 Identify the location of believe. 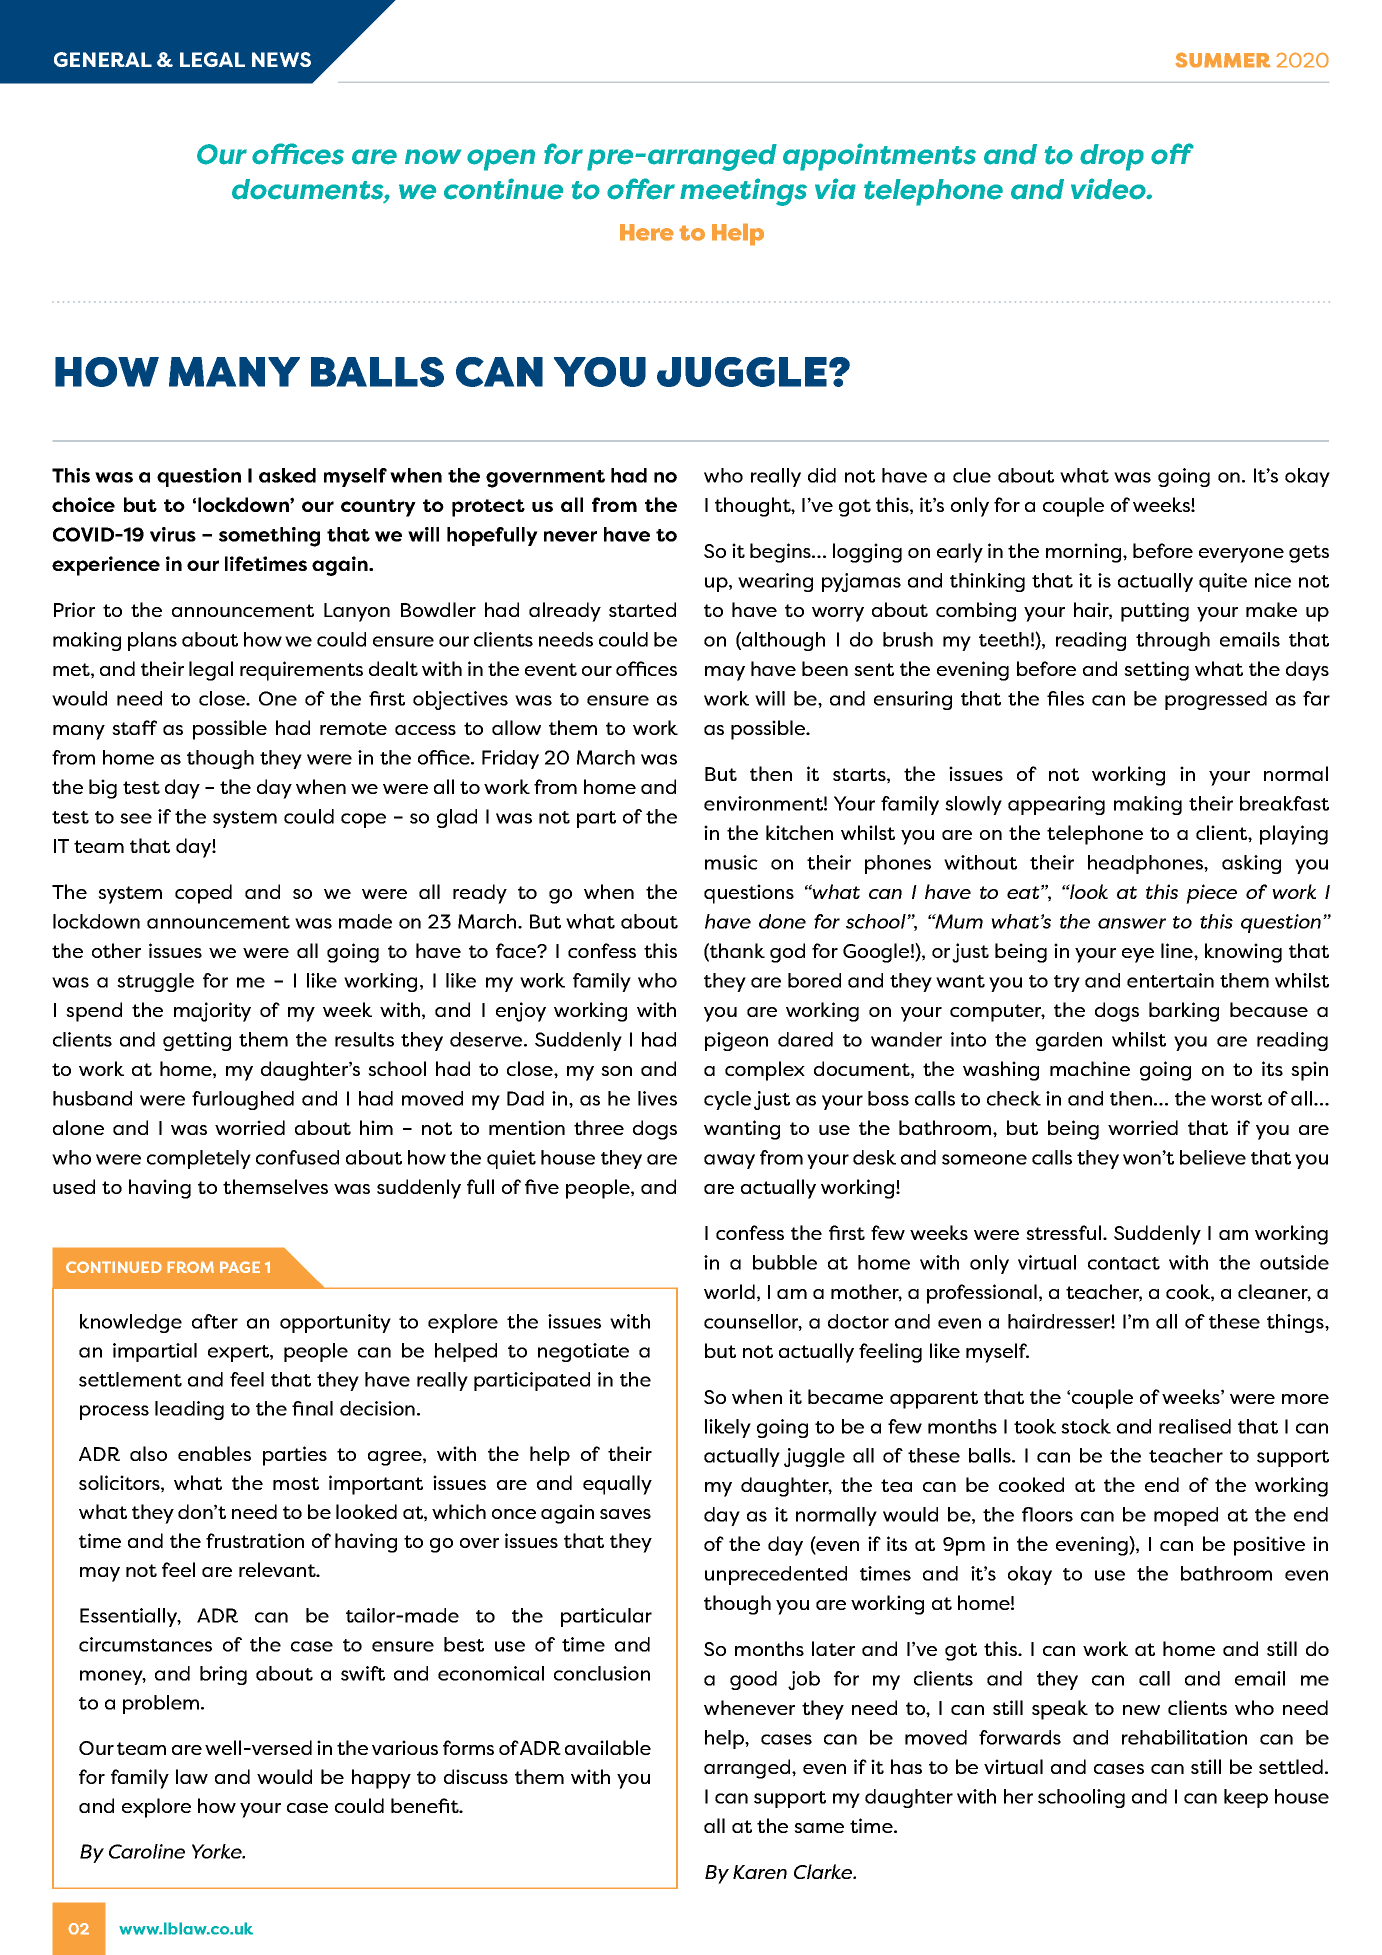
(1213, 1157).
